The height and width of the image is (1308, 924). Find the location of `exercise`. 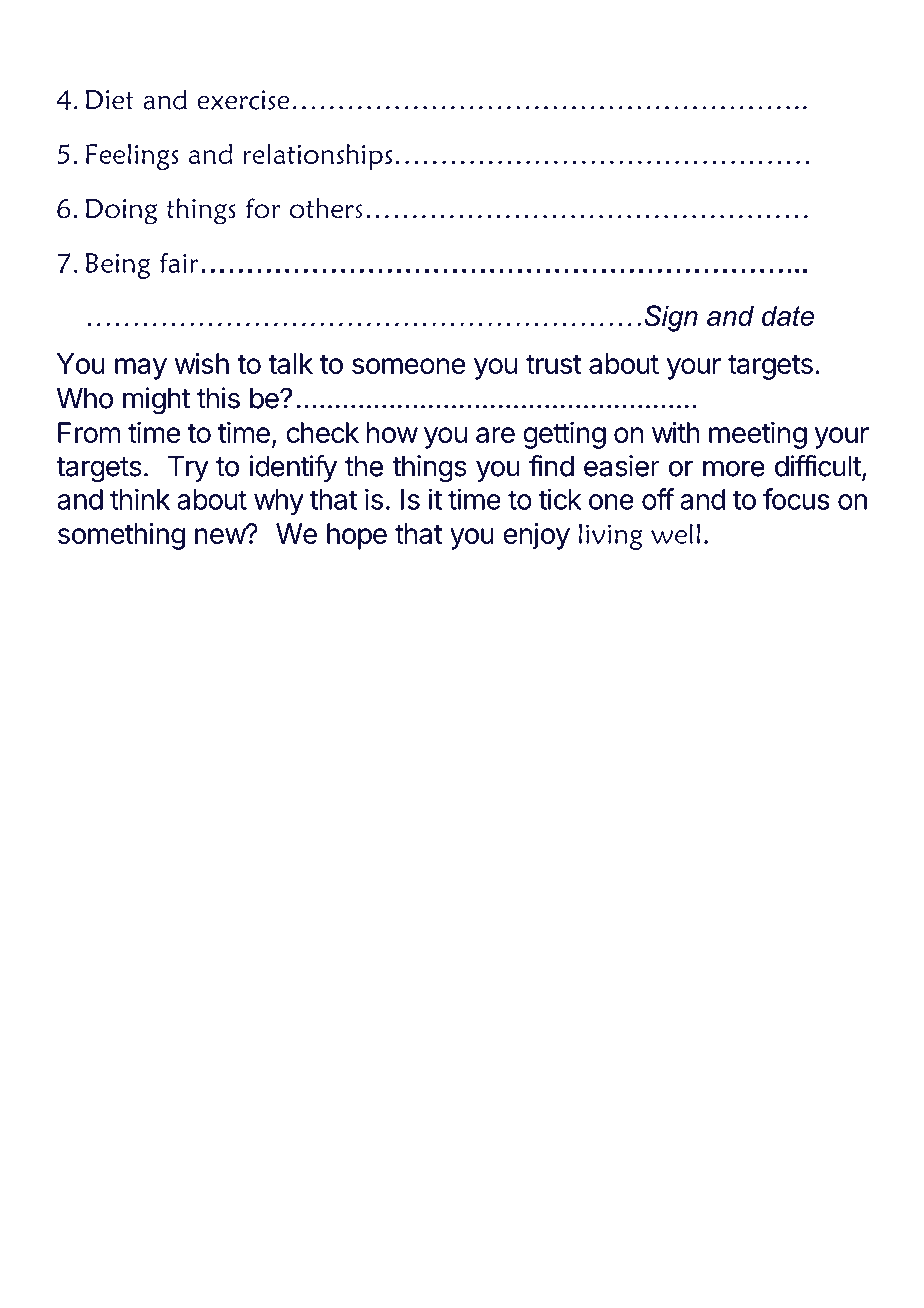

exercise is located at coordinates (243, 100).
